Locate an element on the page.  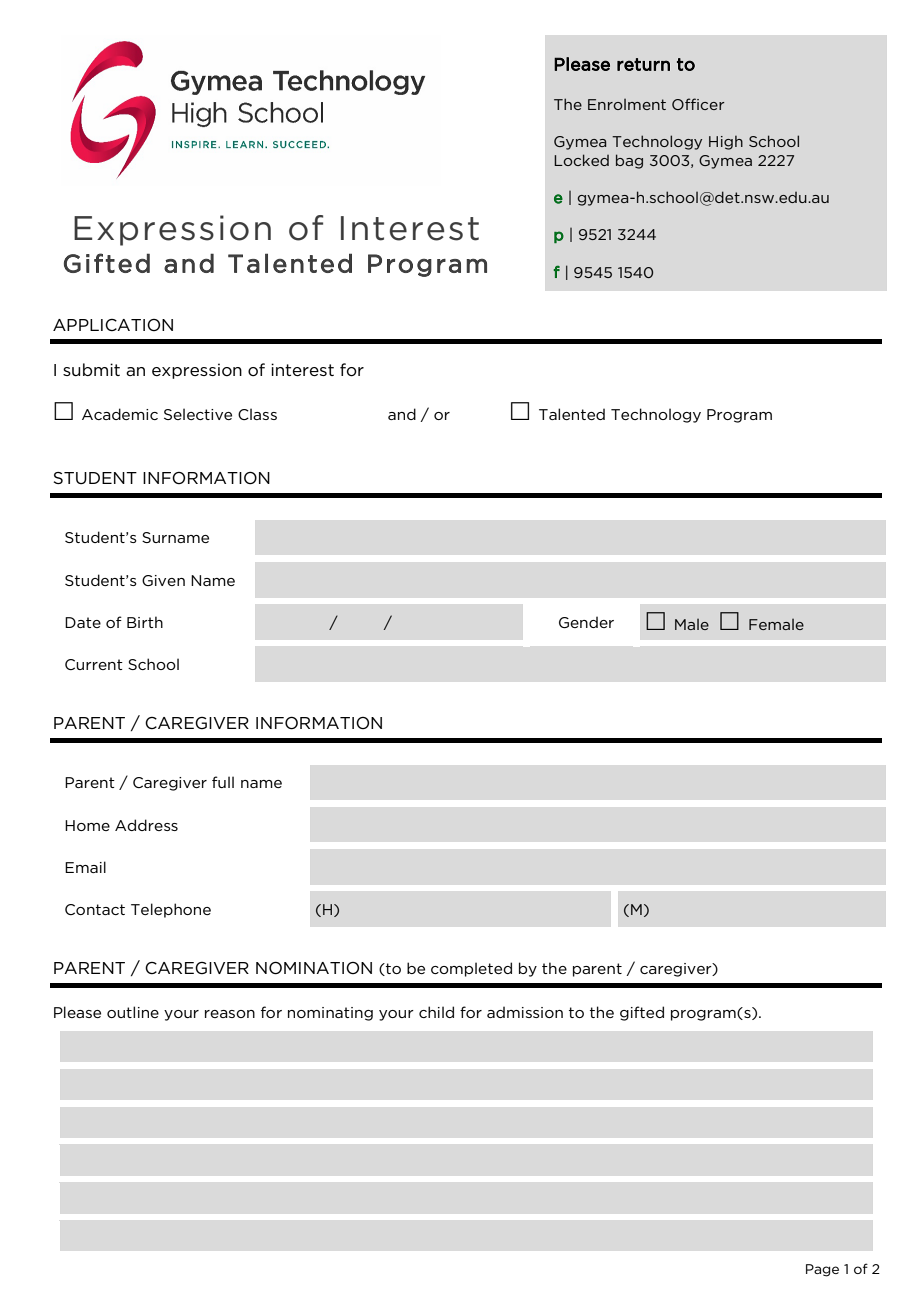
Address is located at coordinates (146, 825).
